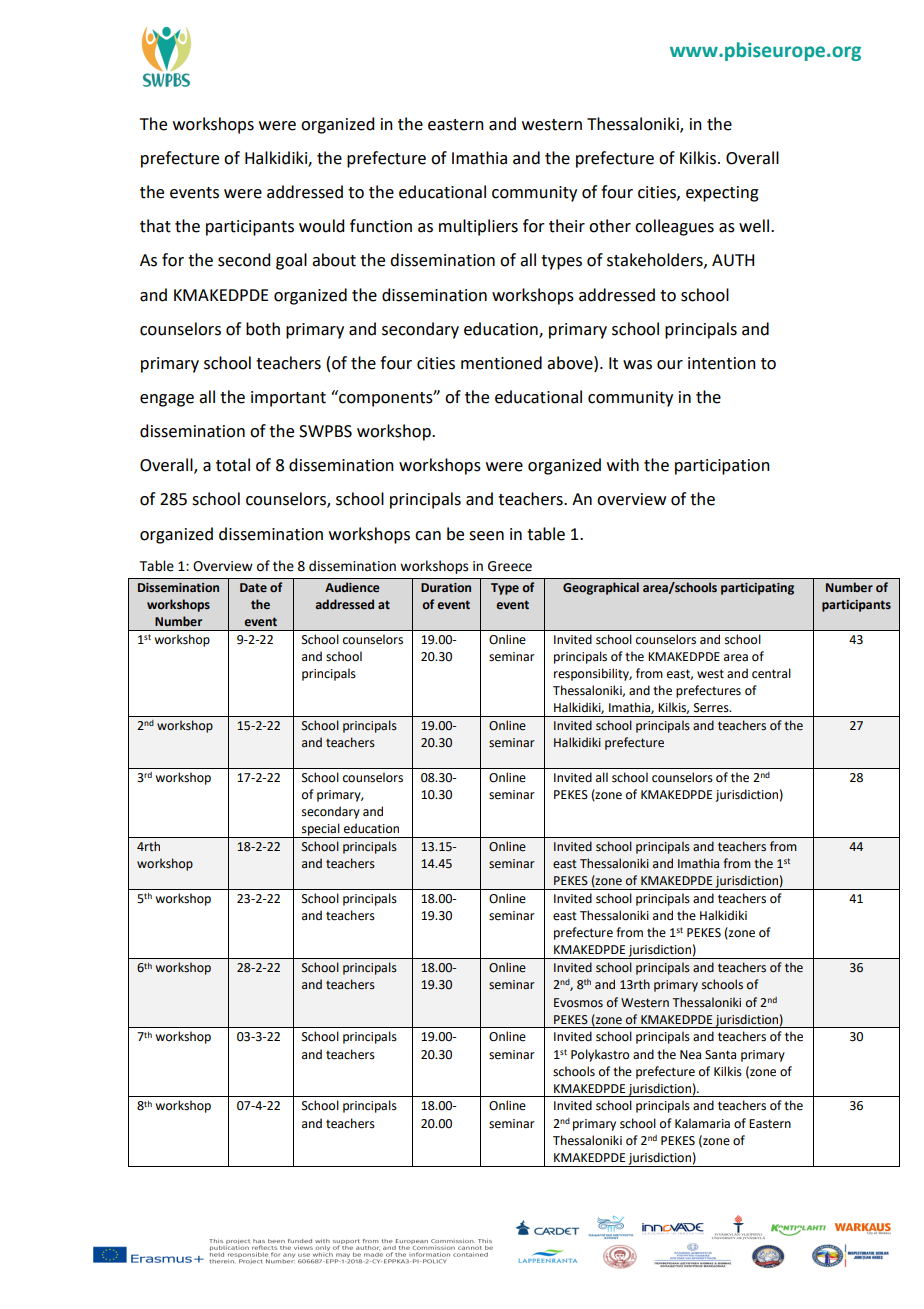  What do you see at coordinates (674, 227) in the screenshot?
I see `colleagues` at bounding box center [674, 227].
